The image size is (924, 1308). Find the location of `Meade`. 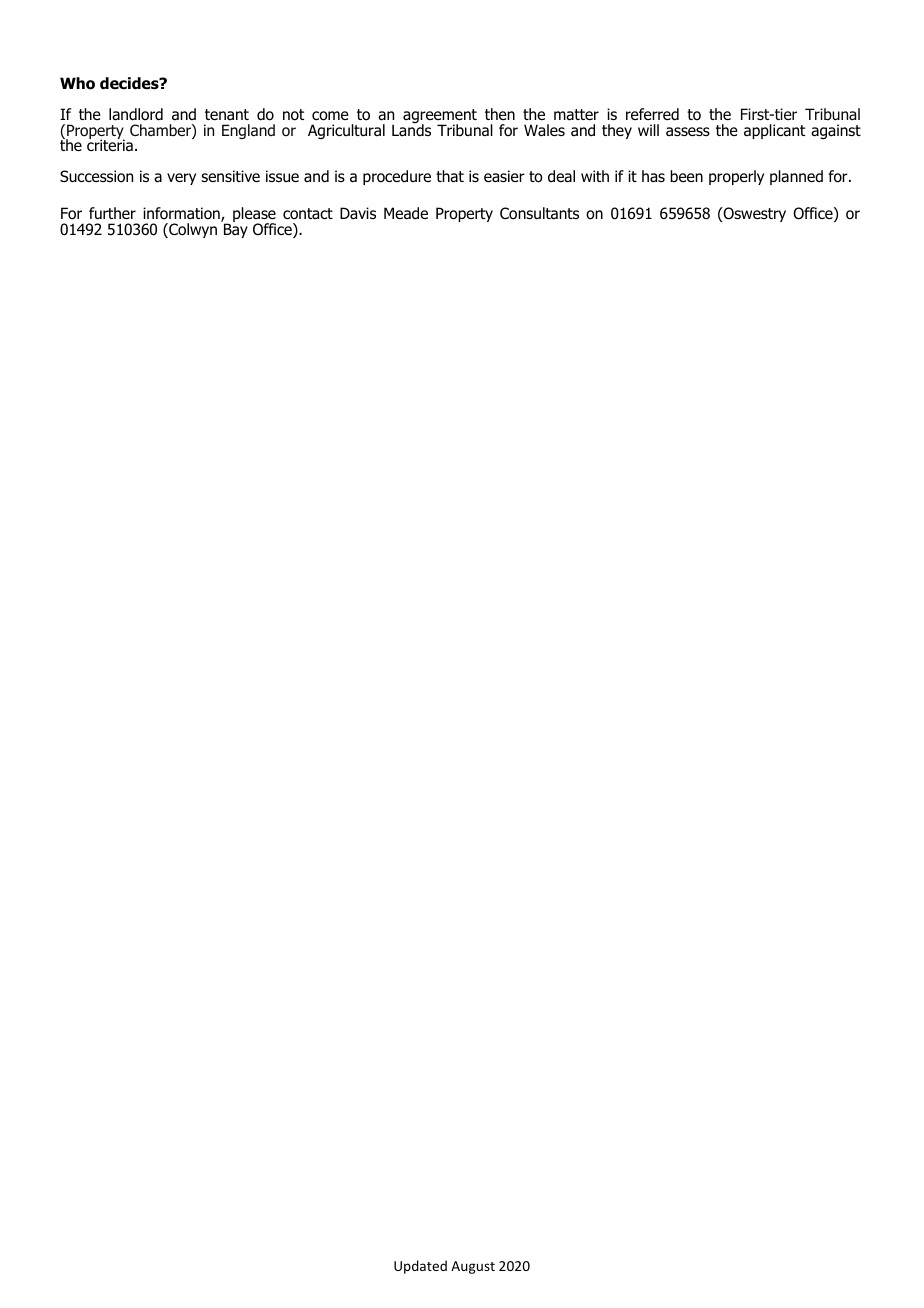

Meade is located at coordinates (406, 213).
